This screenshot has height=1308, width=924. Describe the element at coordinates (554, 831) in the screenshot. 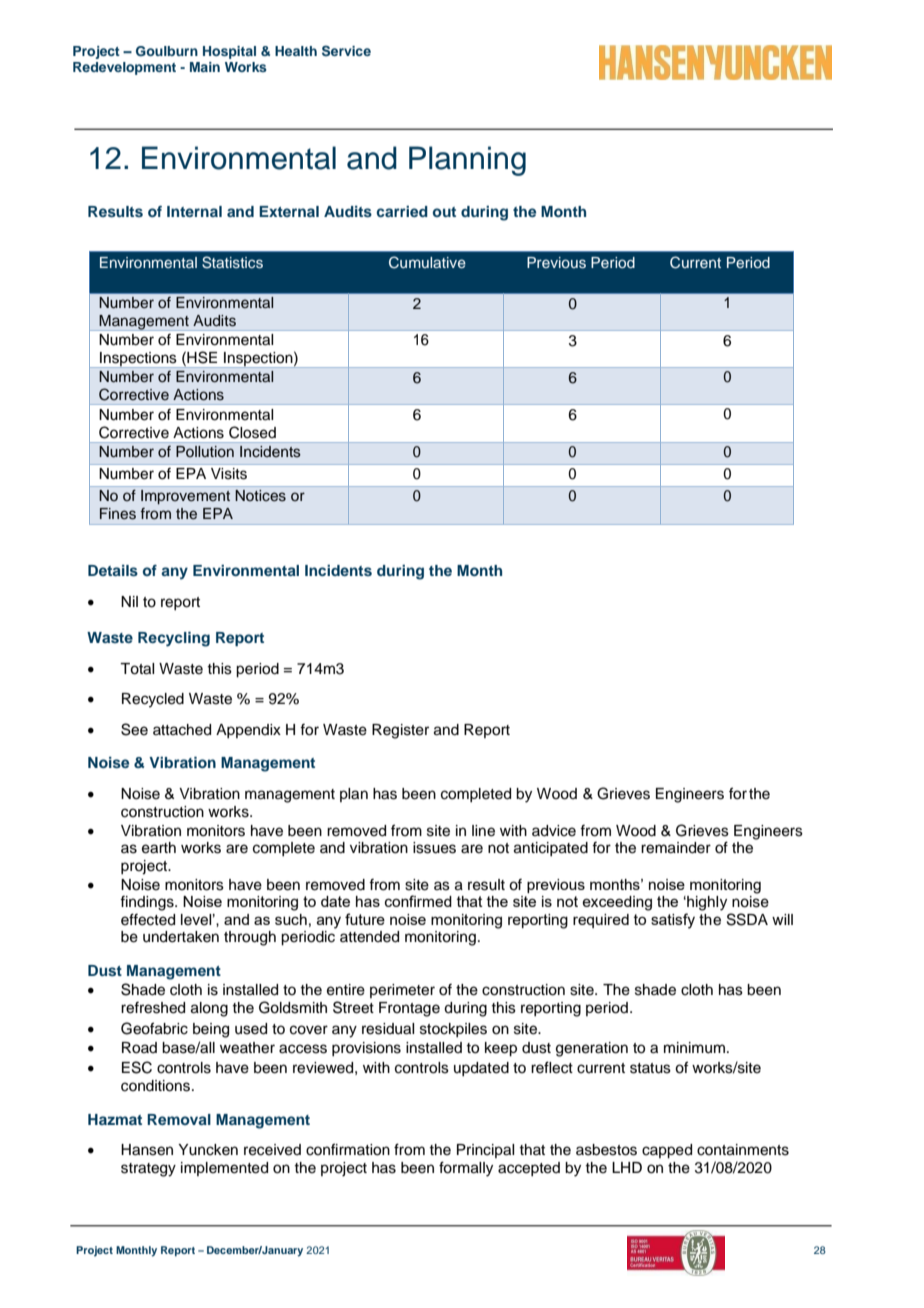

I see `advice` at that location.
